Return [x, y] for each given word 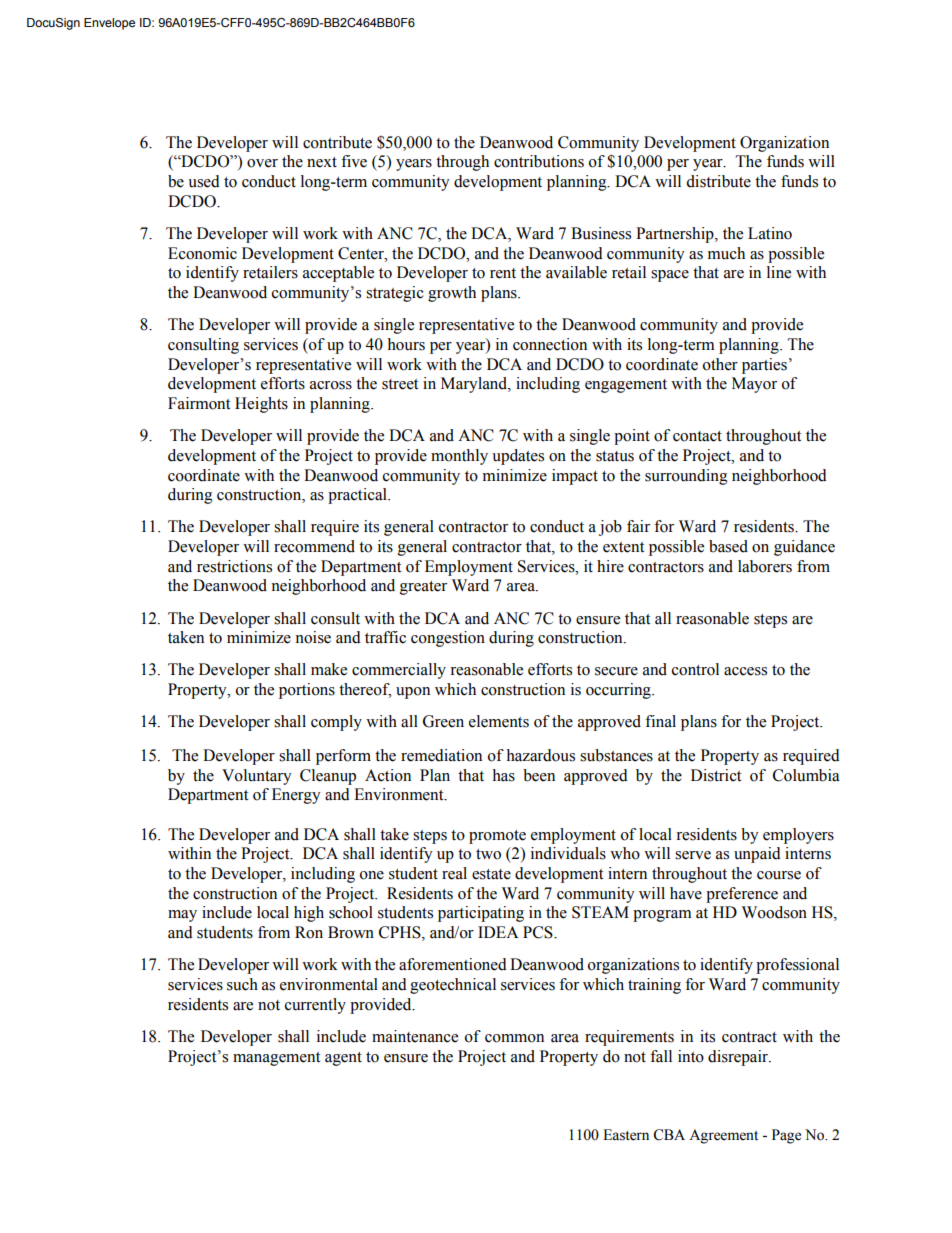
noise [313, 637]
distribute [718, 181]
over [262, 163]
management [276, 1059]
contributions [539, 161]
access [745, 671]
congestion [448, 639]
